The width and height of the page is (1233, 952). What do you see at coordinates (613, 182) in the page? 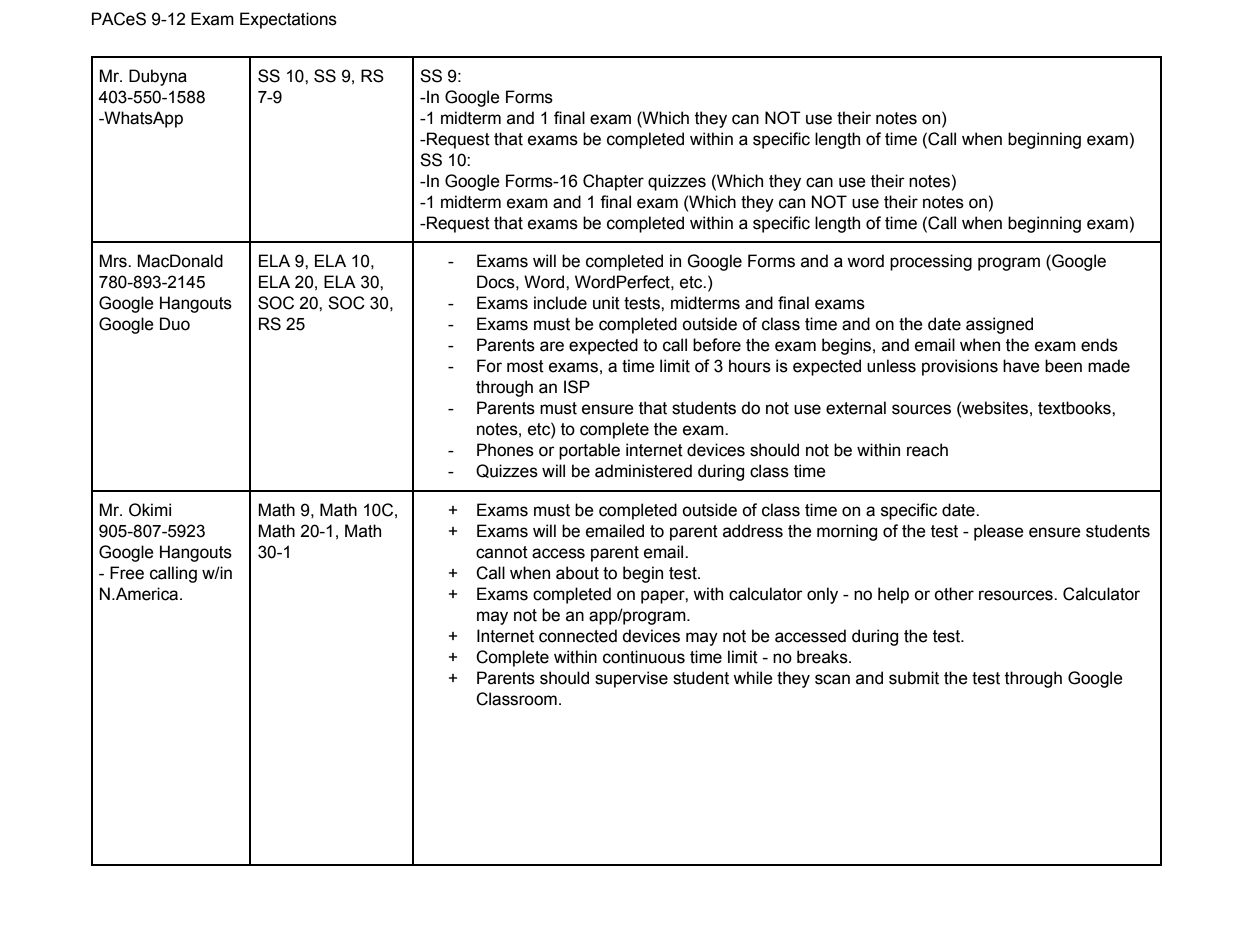
I see `Chapter` at bounding box center [613, 182].
